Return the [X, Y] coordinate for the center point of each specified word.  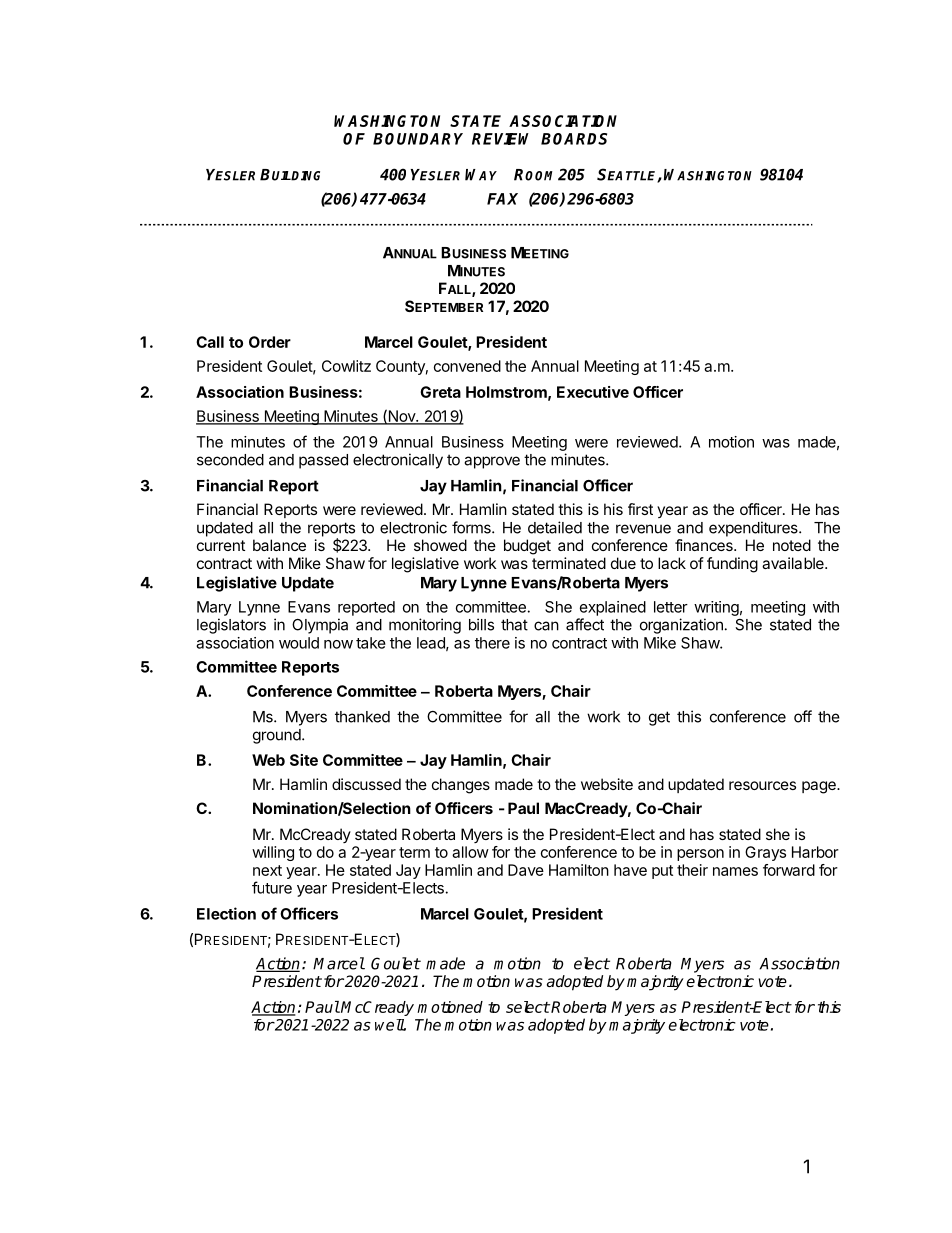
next [267, 870]
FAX [502, 199]
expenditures [754, 529]
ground [277, 736]
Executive [593, 392]
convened [467, 366]
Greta [440, 392]
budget [527, 547]
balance [279, 545]
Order [270, 342]
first [640, 509]
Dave [526, 870]
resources [762, 785]
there [492, 643]
